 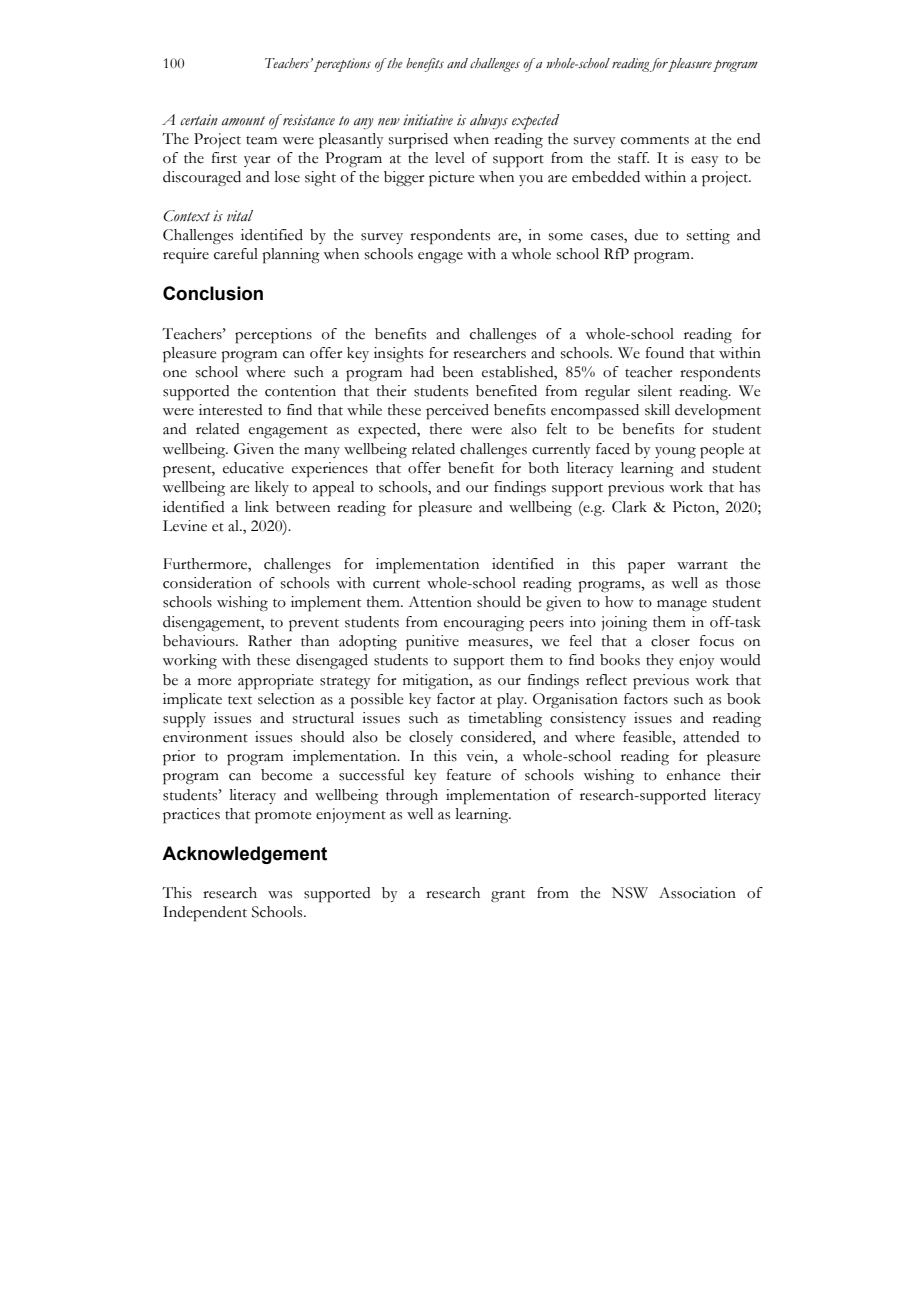 I want to click on level, so click(x=450, y=158).
